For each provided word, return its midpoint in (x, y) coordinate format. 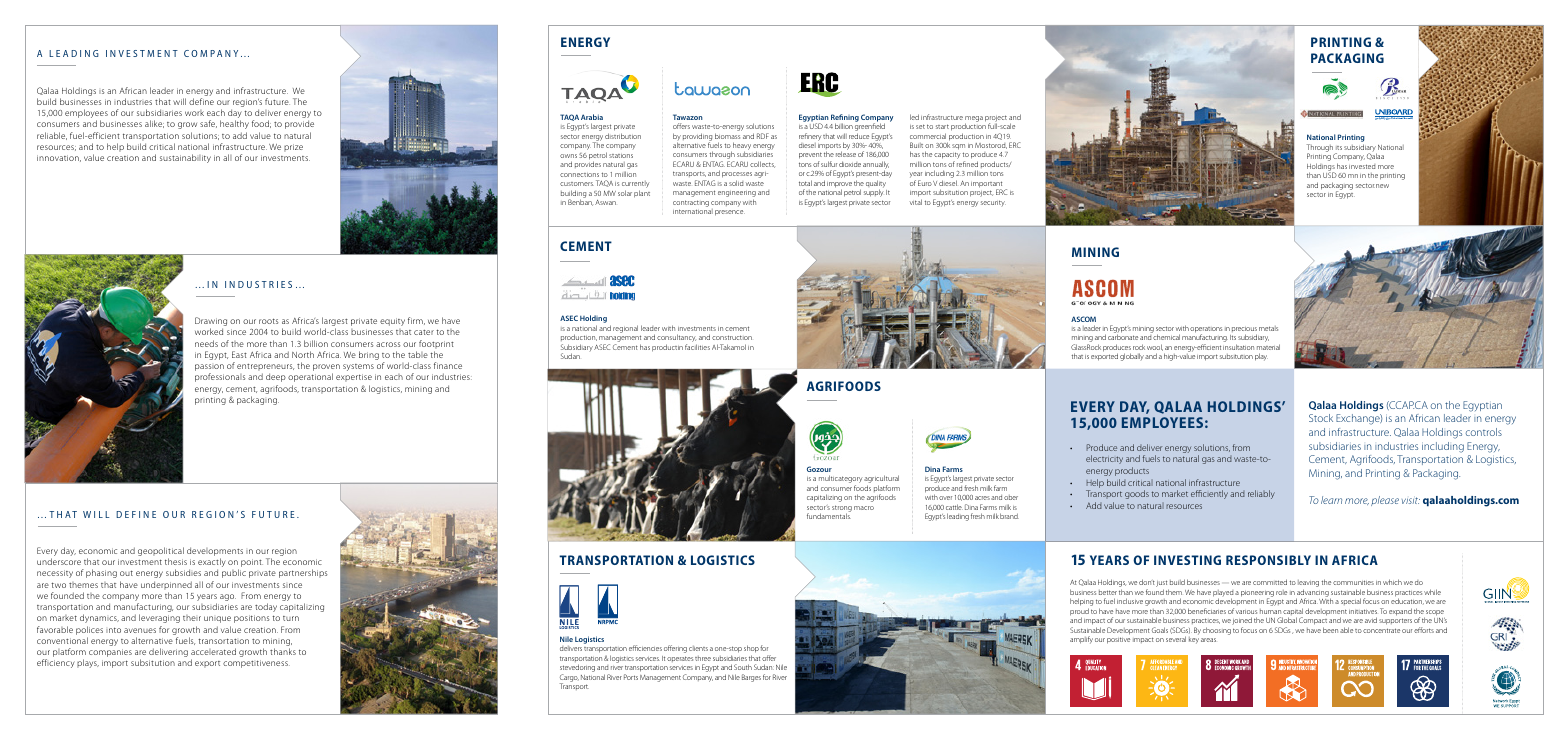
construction (732, 337)
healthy (234, 124)
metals (1268, 328)
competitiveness (256, 664)
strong (842, 509)
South (743, 667)
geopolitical (161, 553)
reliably (1261, 494)
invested (1362, 166)
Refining (845, 119)
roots (269, 321)
